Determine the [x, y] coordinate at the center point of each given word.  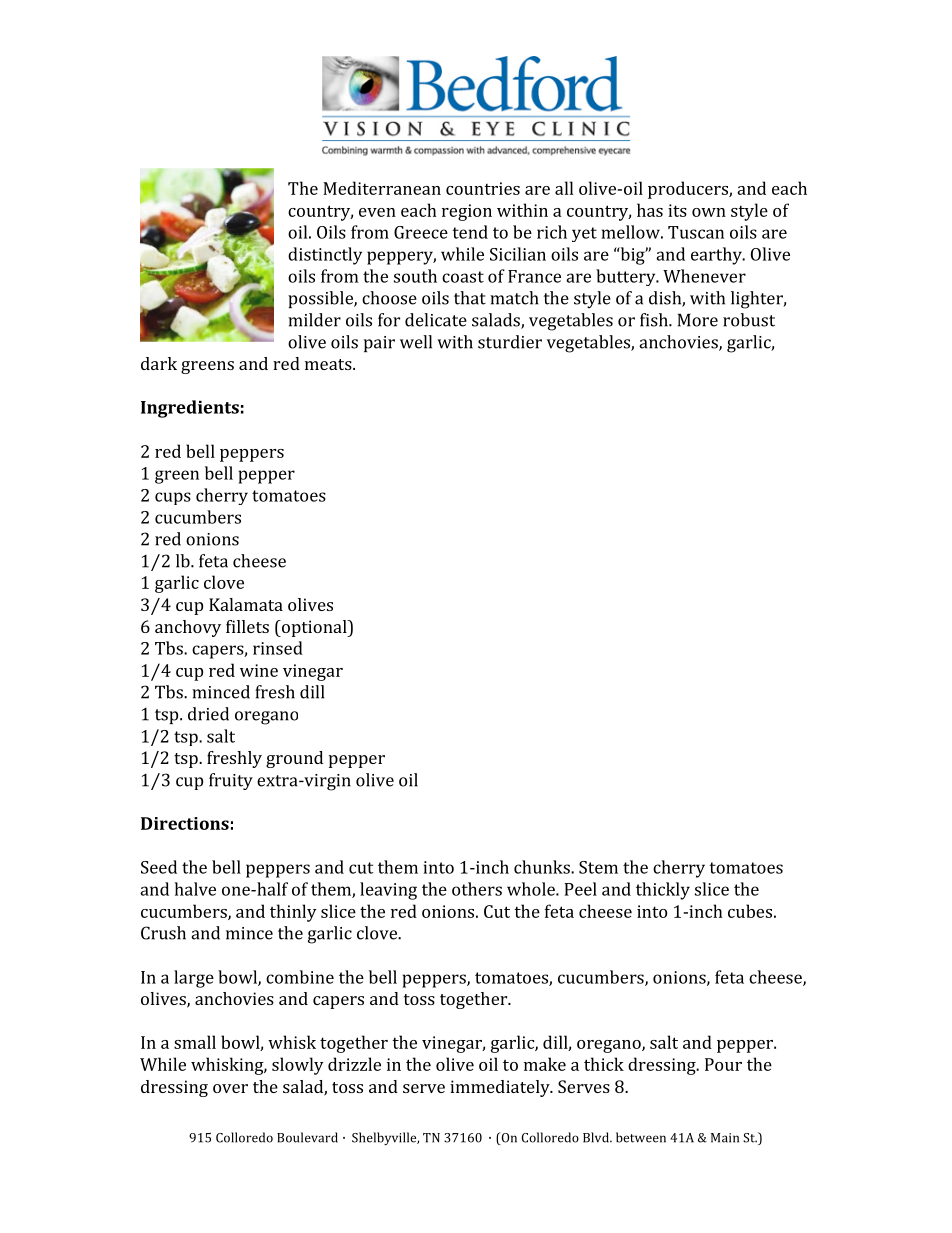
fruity [231, 781]
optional [314, 628]
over [230, 1088]
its [677, 210]
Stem [598, 867]
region [467, 212]
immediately [501, 1088]
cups [173, 498]
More [698, 320]
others [477, 889]
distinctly [325, 256]
